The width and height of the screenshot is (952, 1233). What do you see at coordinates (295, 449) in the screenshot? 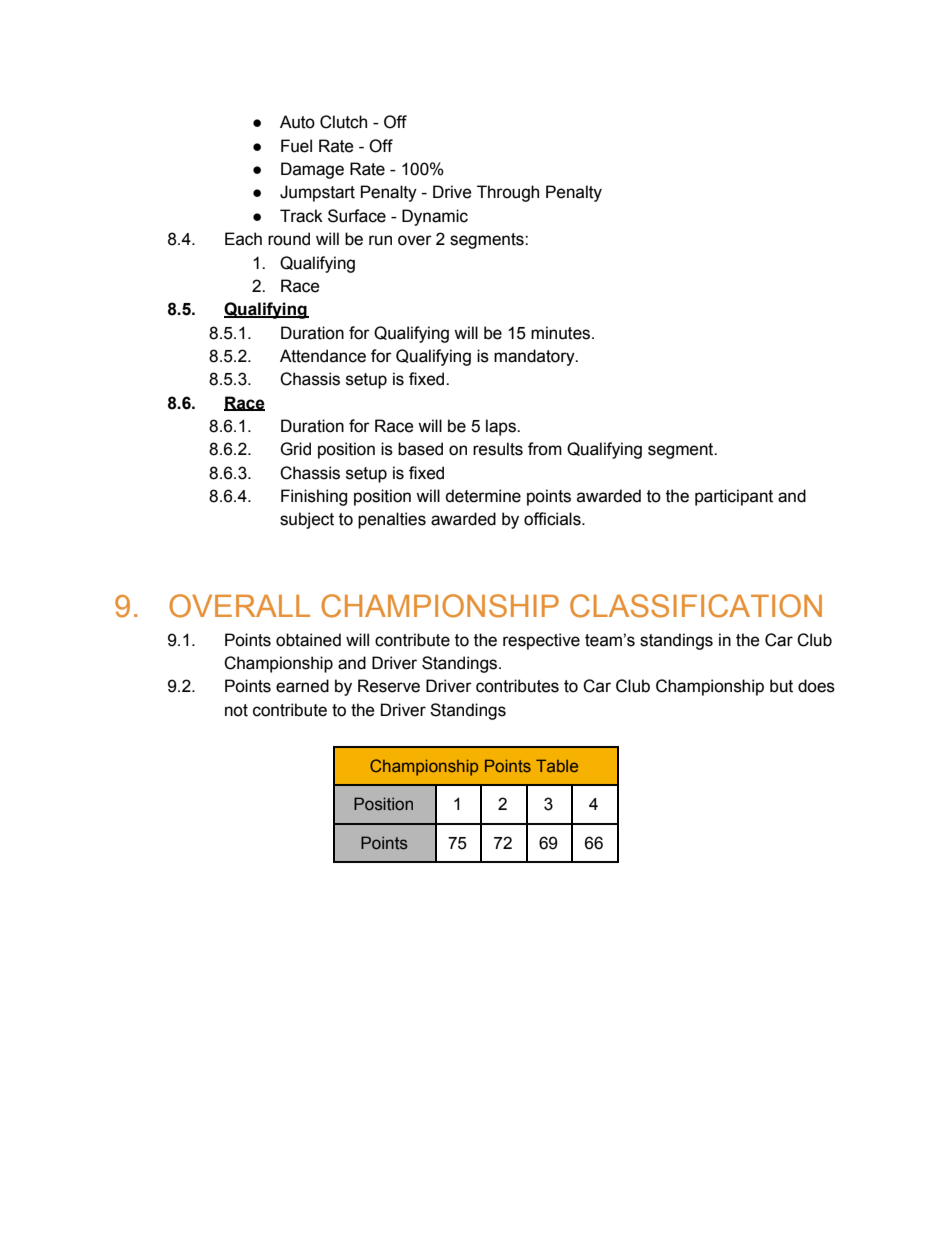
I see `Grid` at bounding box center [295, 449].
